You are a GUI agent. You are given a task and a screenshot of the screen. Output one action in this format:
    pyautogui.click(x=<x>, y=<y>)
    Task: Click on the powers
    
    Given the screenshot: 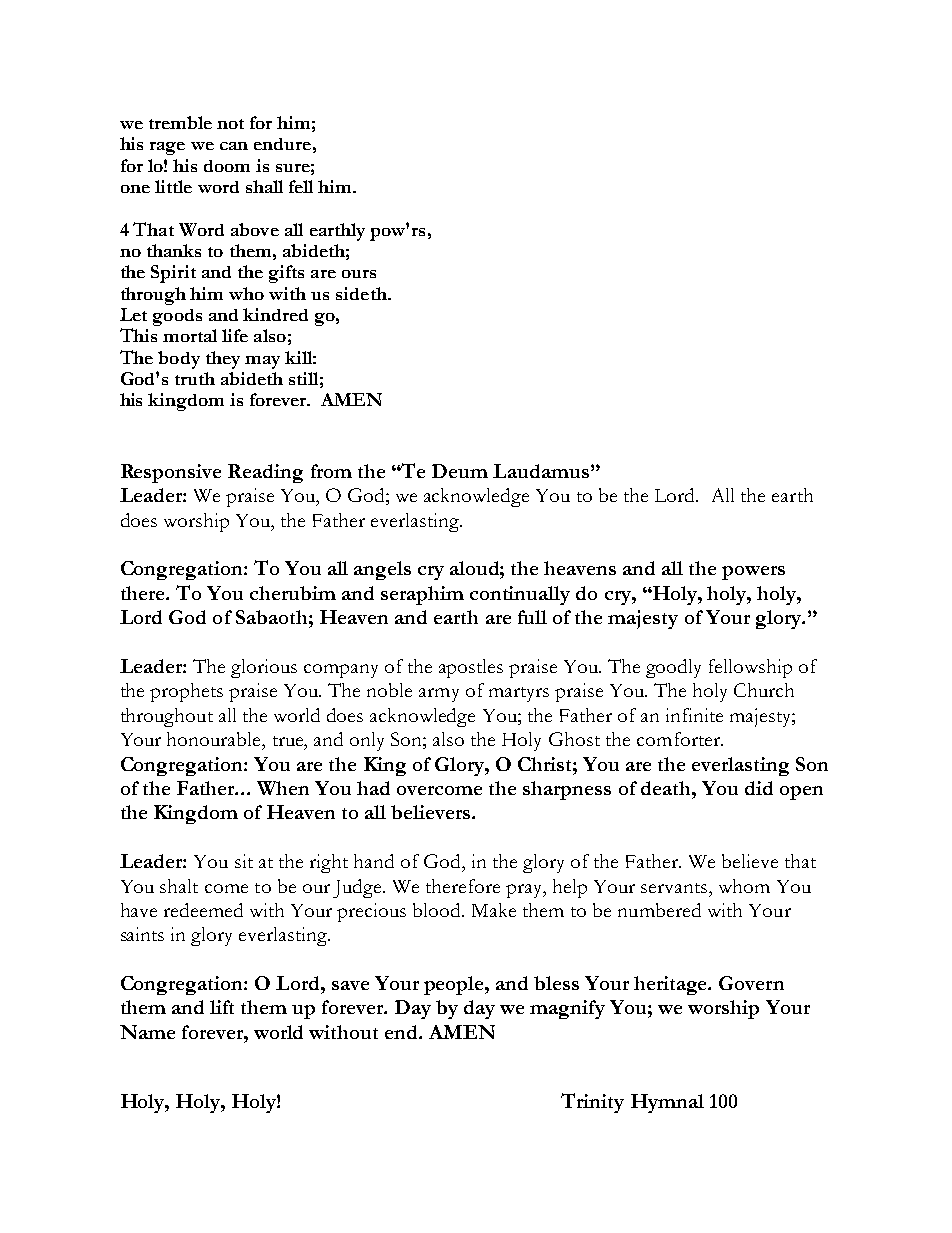 What is the action you would take?
    pyautogui.click(x=753, y=573)
